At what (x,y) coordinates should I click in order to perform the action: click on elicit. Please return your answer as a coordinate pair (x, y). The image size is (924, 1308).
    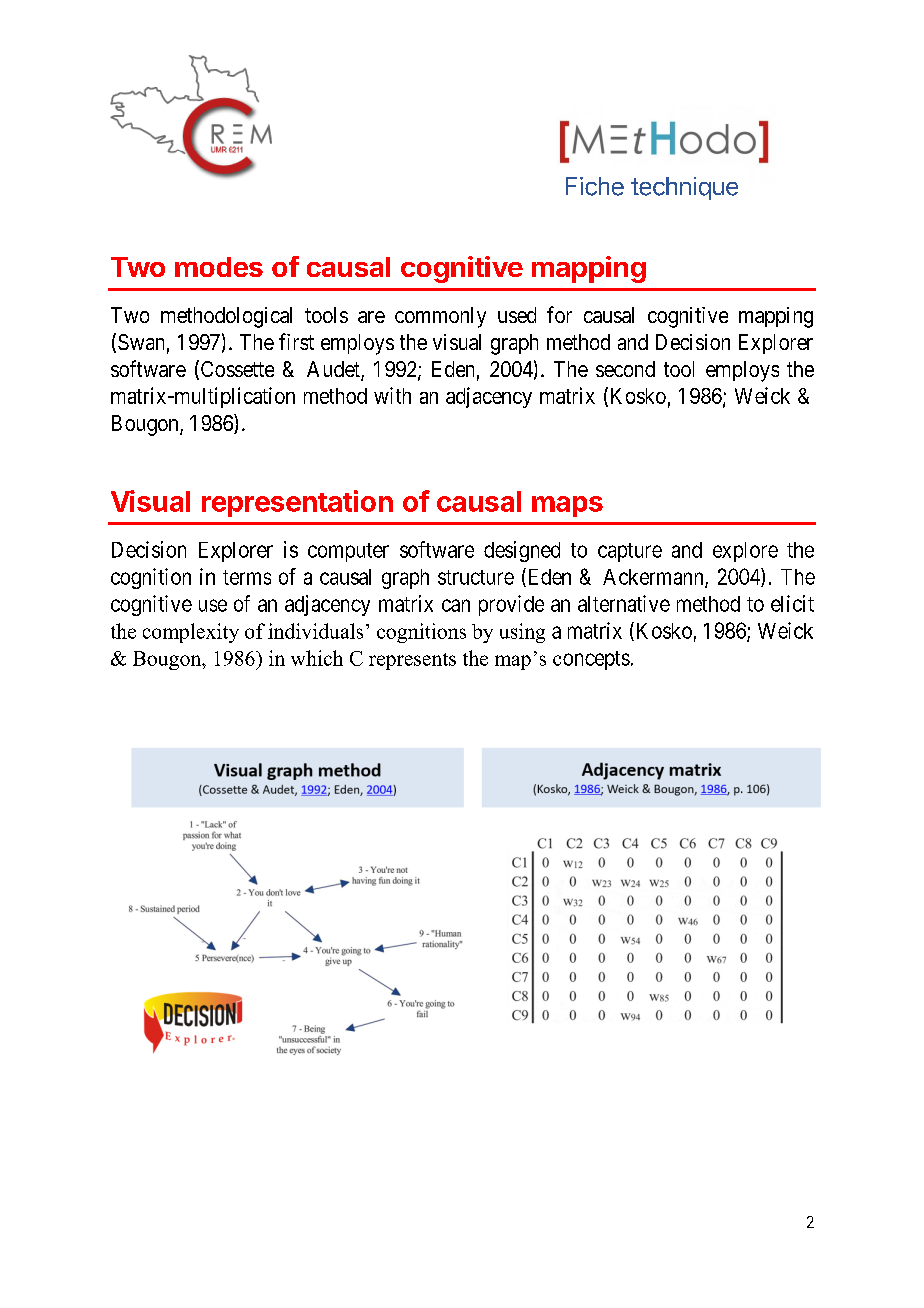
    Looking at the image, I should click on (792, 603).
